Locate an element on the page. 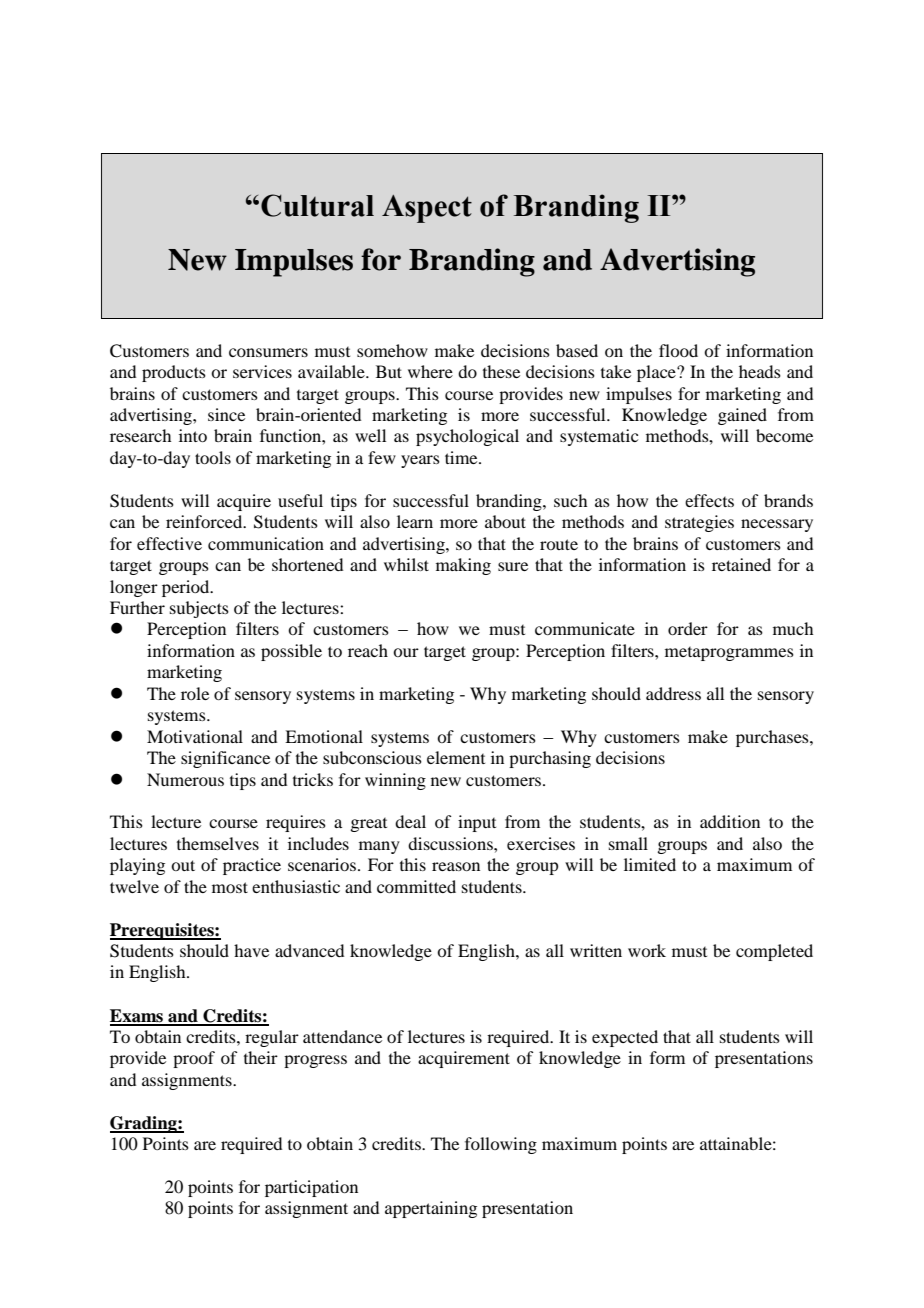  address is located at coordinates (673, 693).
